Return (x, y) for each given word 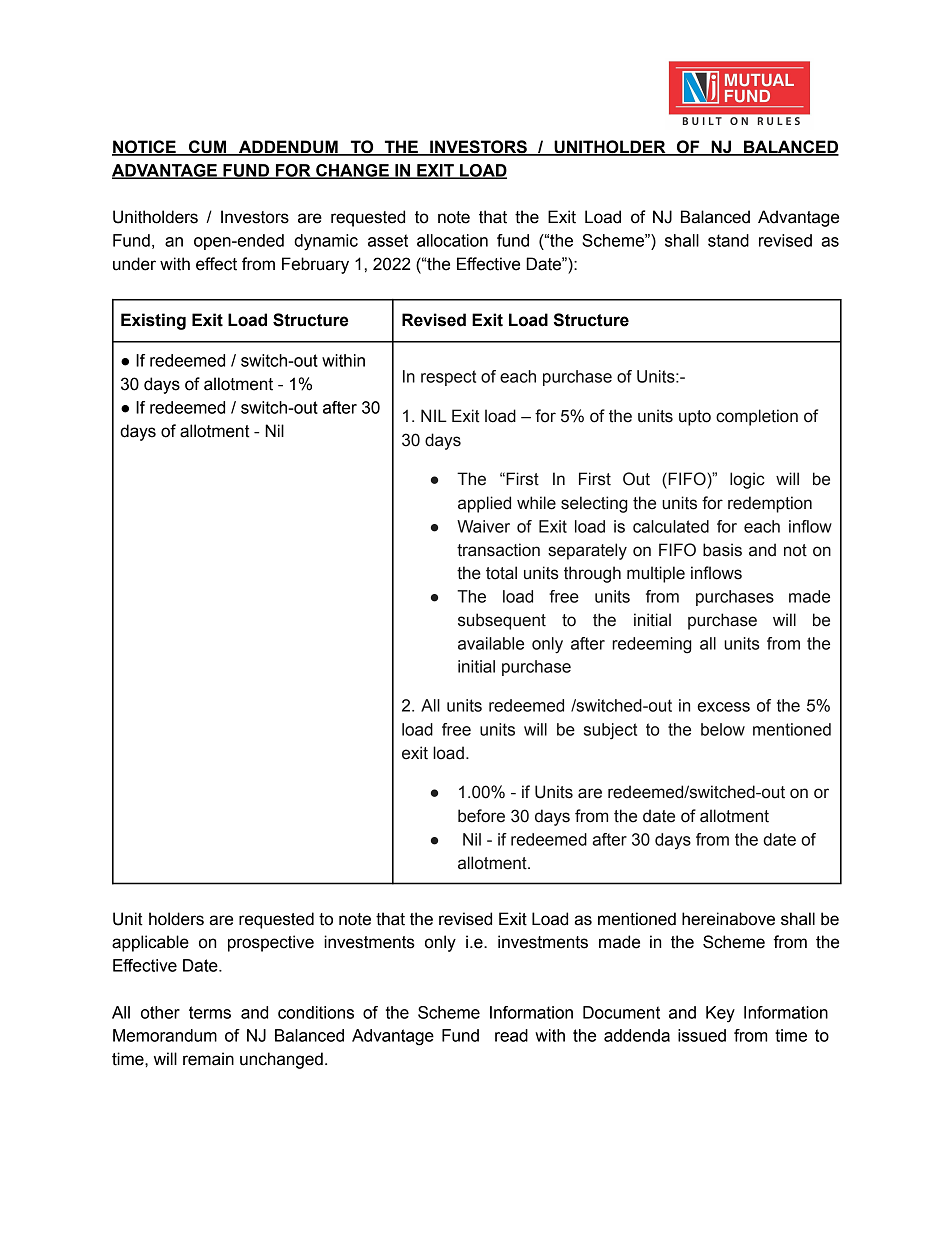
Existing (153, 321)
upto (695, 418)
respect (448, 378)
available (491, 643)
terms (210, 1012)
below (723, 729)
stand (728, 240)
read (511, 1035)
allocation (452, 240)
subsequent (502, 621)
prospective (271, 943)
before (481, 816)
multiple (656, 574)
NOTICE (145, 148)
